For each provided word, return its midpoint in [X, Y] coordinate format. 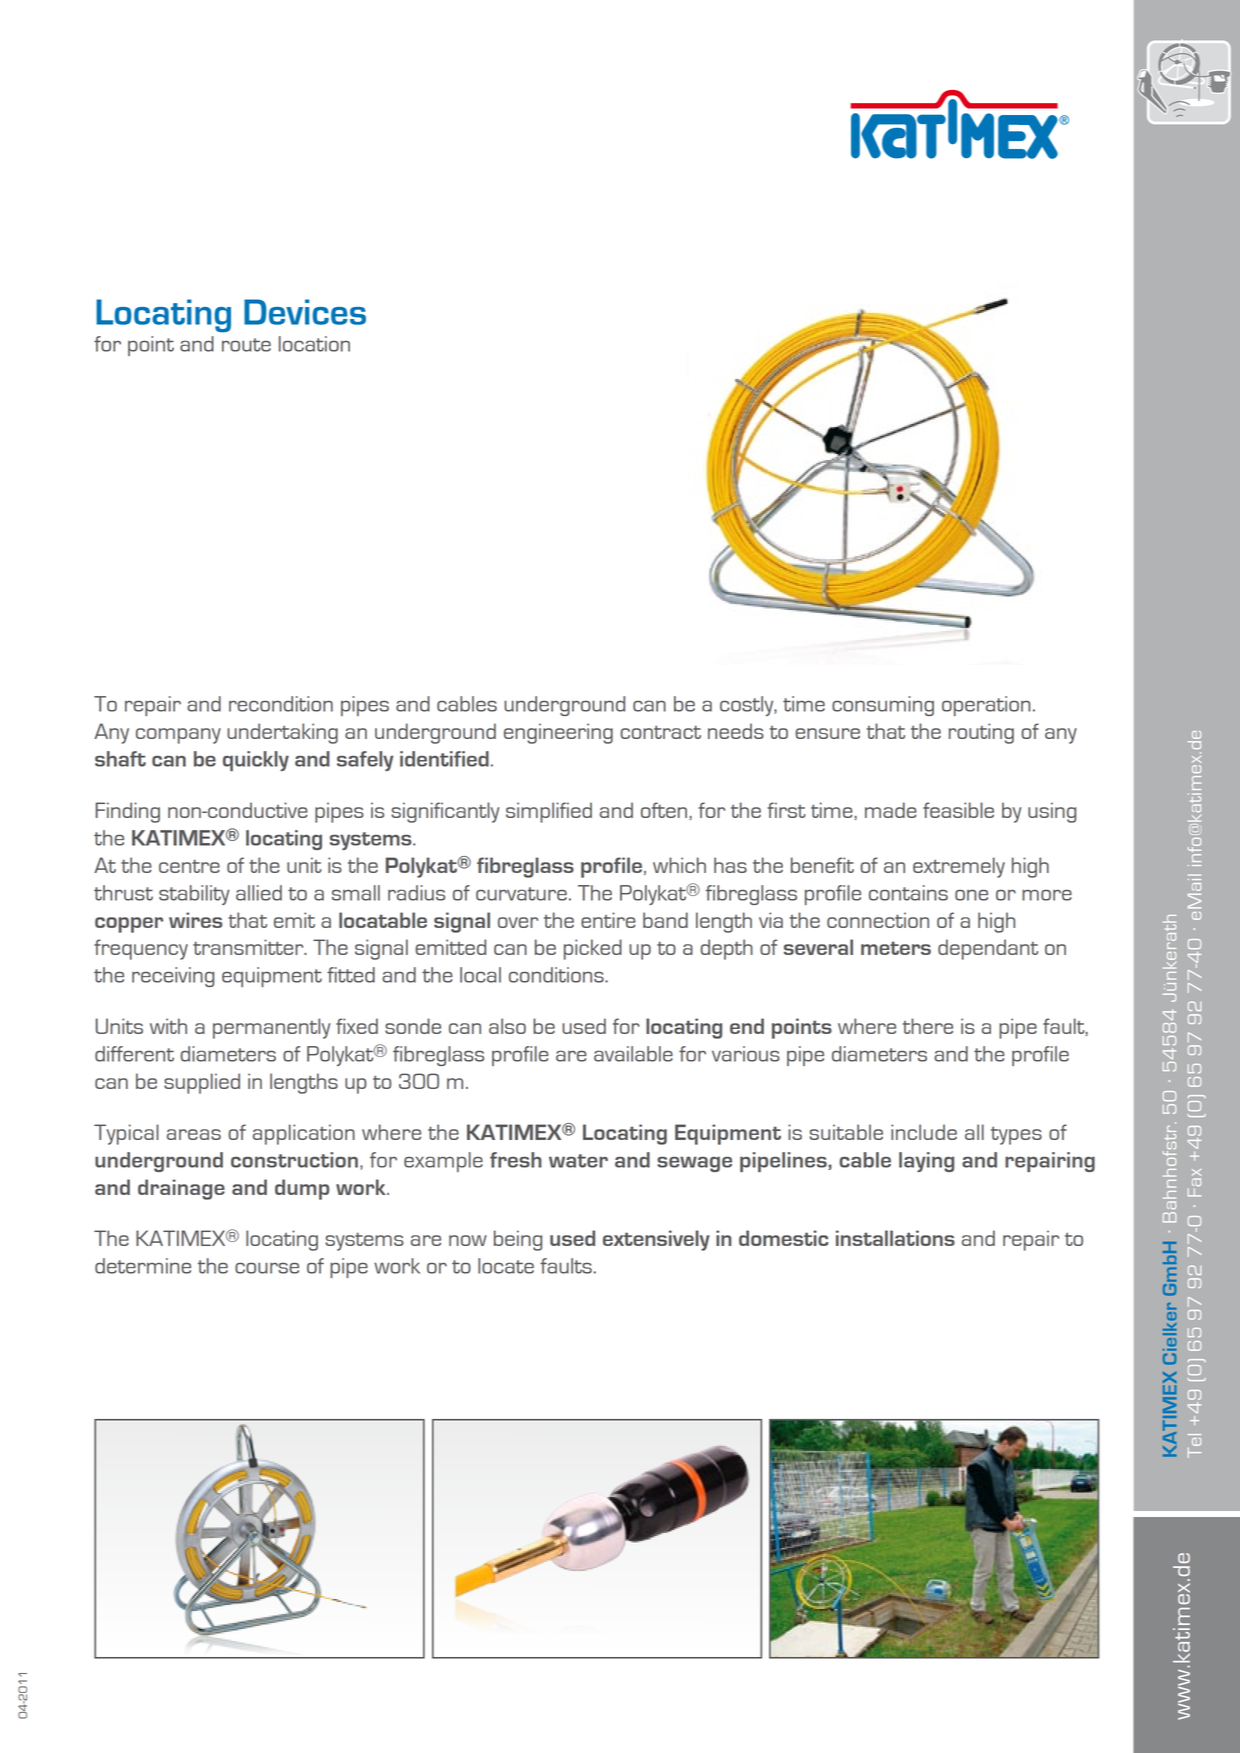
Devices [305, 312]
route [246, 345]
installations [895, 1238]
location [314, 344]
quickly [256, 761]
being [518, 1240]
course [267, 1268]
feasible [958, 810]
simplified [549, 812]
